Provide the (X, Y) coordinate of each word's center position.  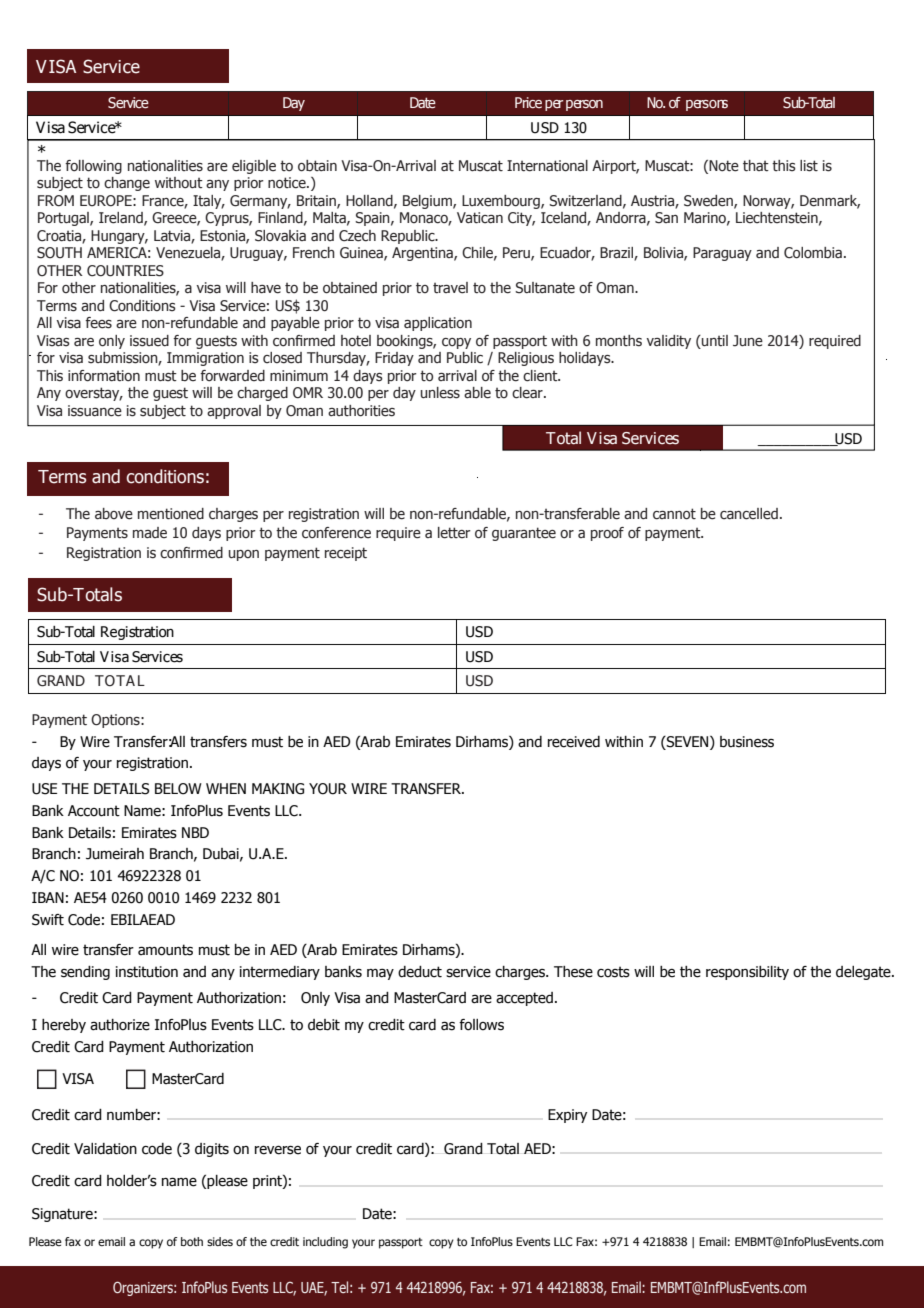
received (574, 742)
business (747, 742)
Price (528, 102)
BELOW (178, 789)
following (93, 167)
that (756, 166)
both (192, 1241)
